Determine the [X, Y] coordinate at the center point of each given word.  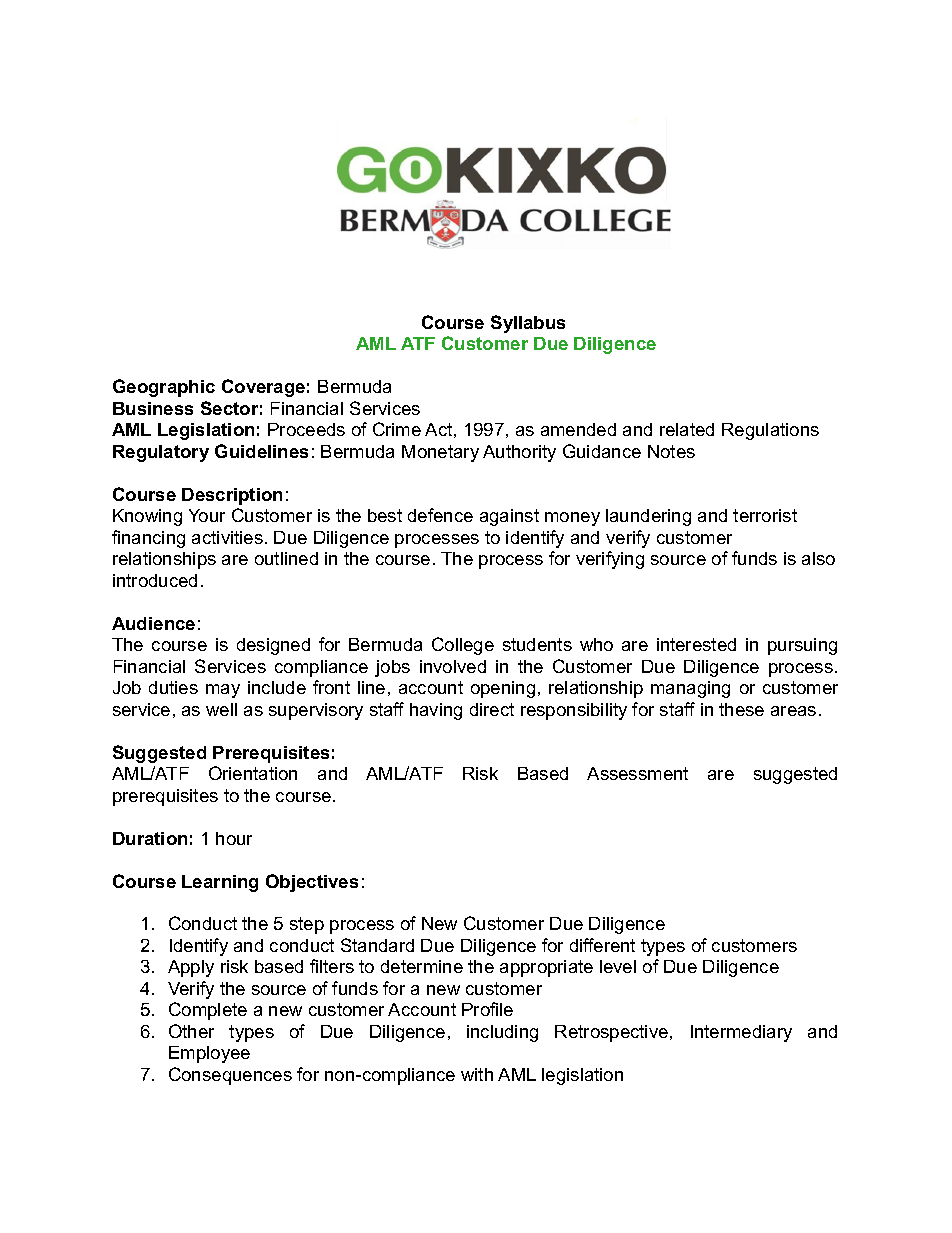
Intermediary [741, 1033]
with [477, 1074]
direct [492, 709]
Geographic [164, 388]
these [741, 709]
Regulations [770, 431]
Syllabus [528, 324]
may [223, 691]
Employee [209, 1054]
